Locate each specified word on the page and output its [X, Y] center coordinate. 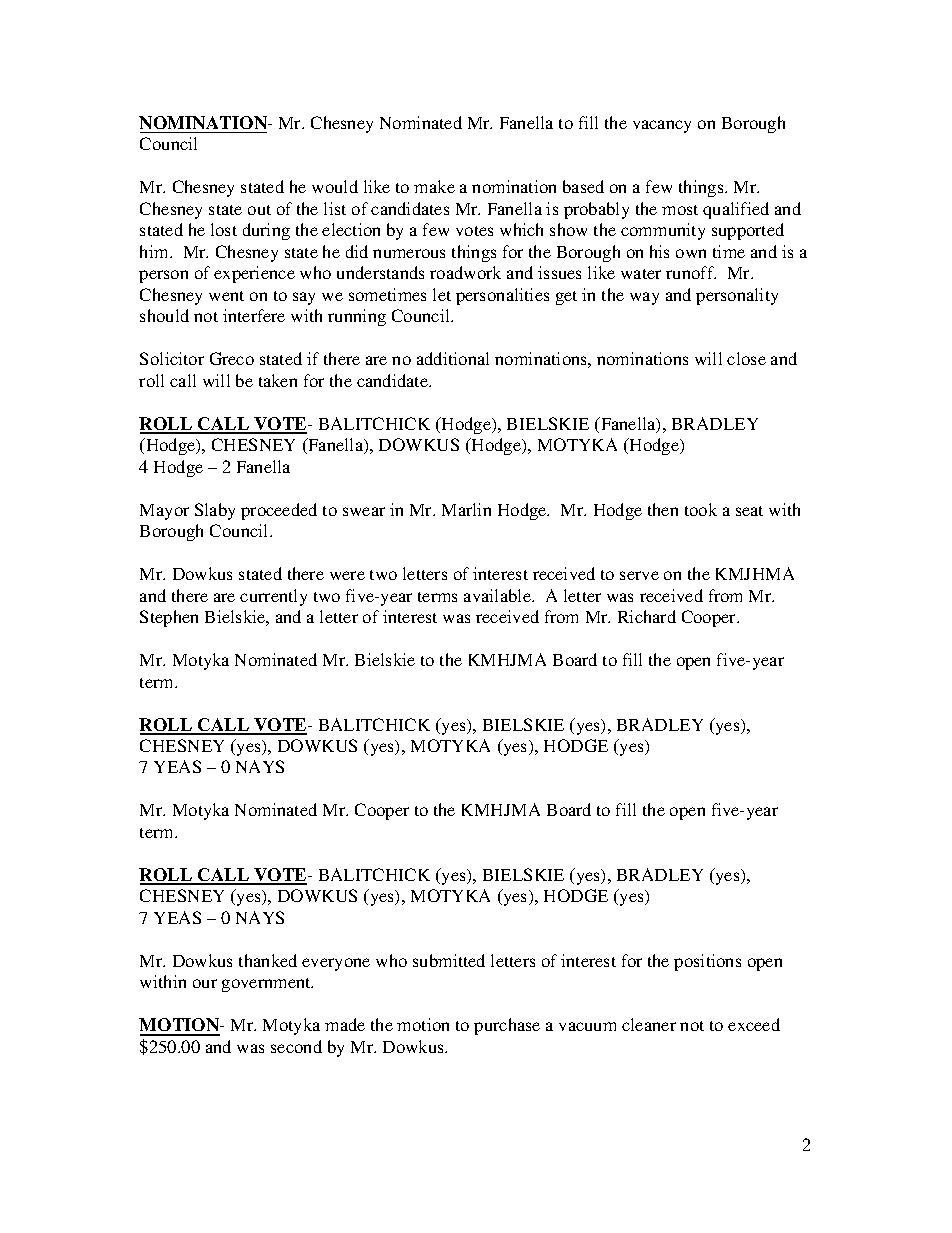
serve [639, 575]
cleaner [649, 1024]
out [259, 210]
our [205, 983]
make [434, 186]
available [498, 595]
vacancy [662, 126]
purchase [507, 1026]
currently [273, 597]
